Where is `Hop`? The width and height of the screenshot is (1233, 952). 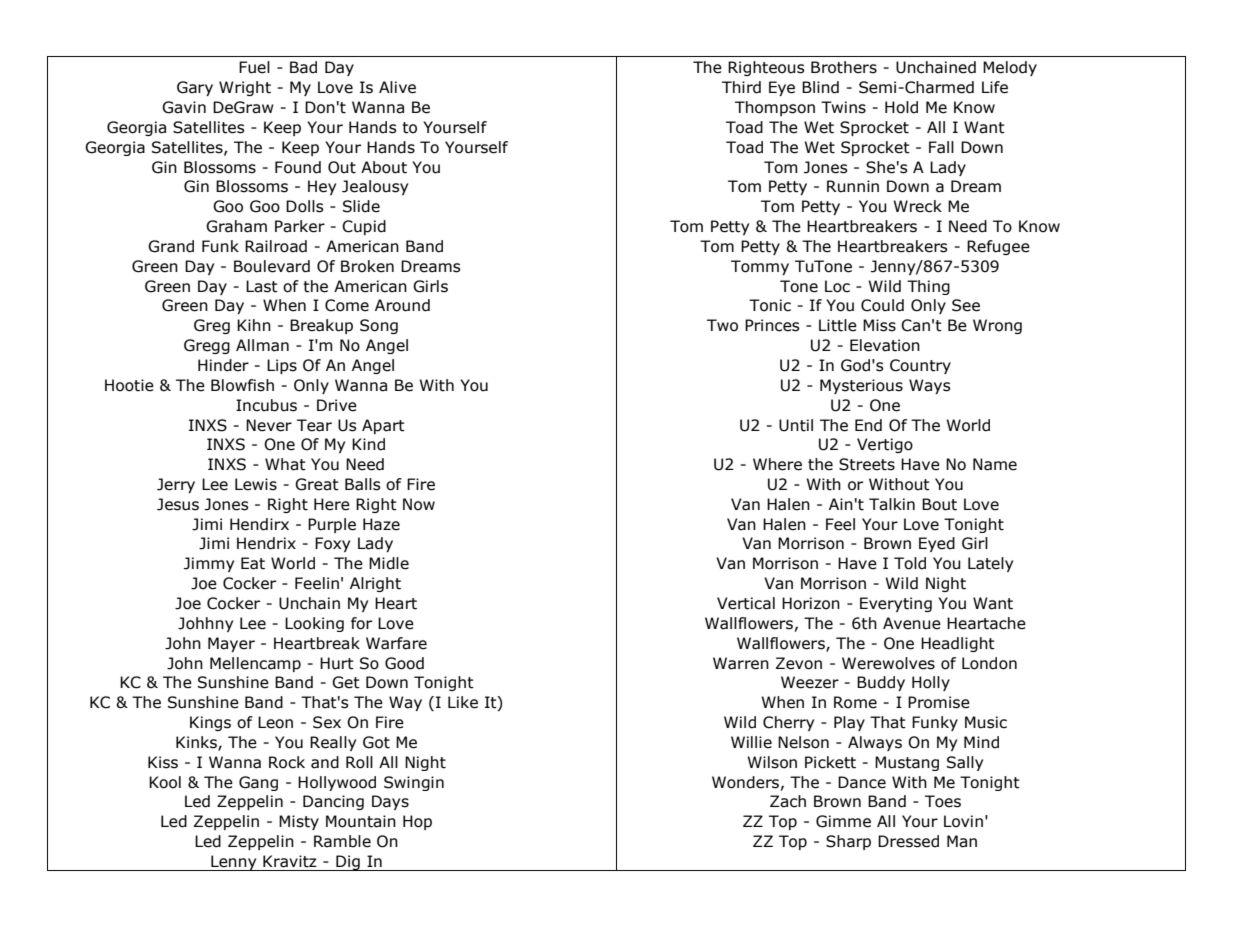
Hop is located at coordinates (417, 822).
